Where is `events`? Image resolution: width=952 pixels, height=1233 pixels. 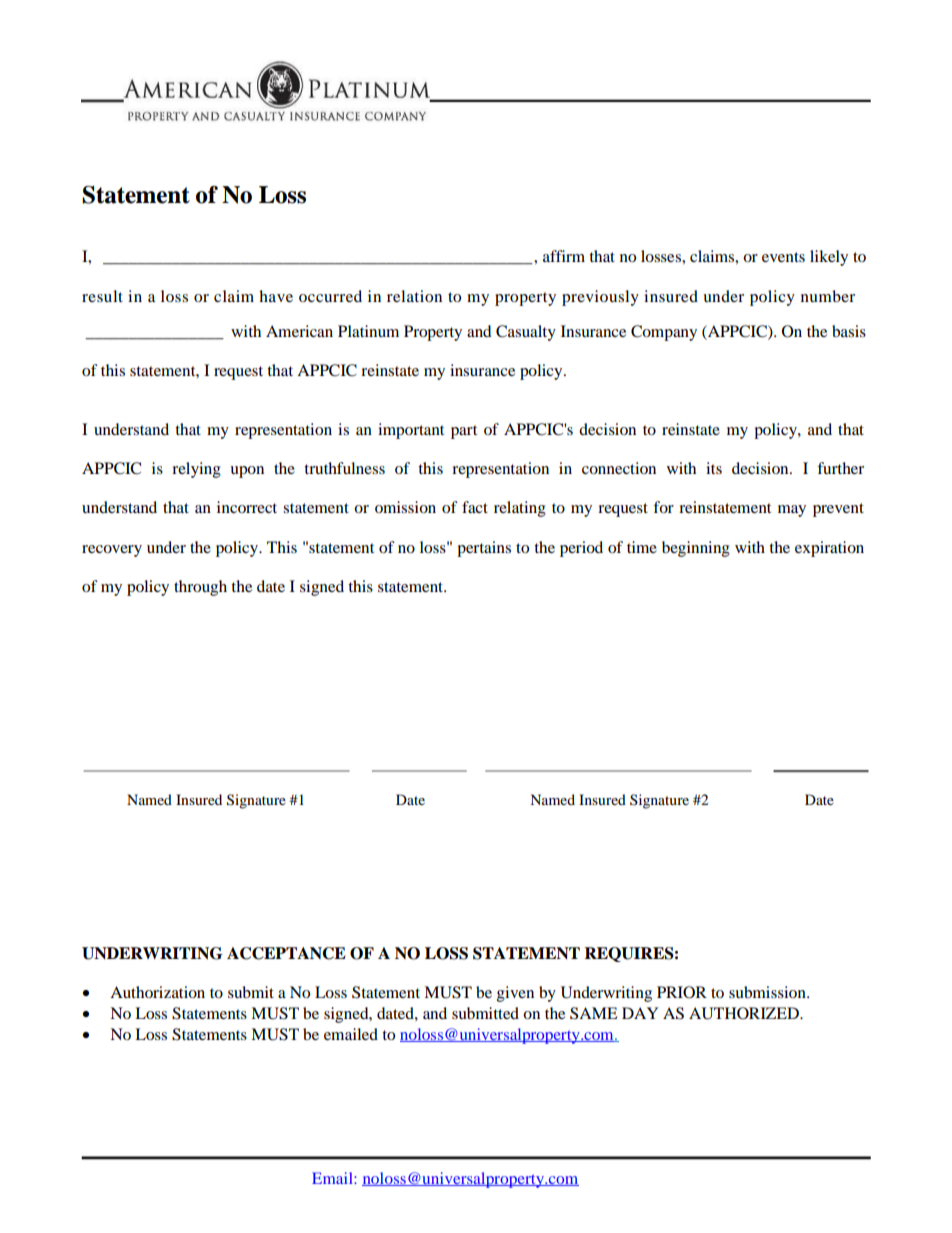
events is located at coordinates (783, 257).
